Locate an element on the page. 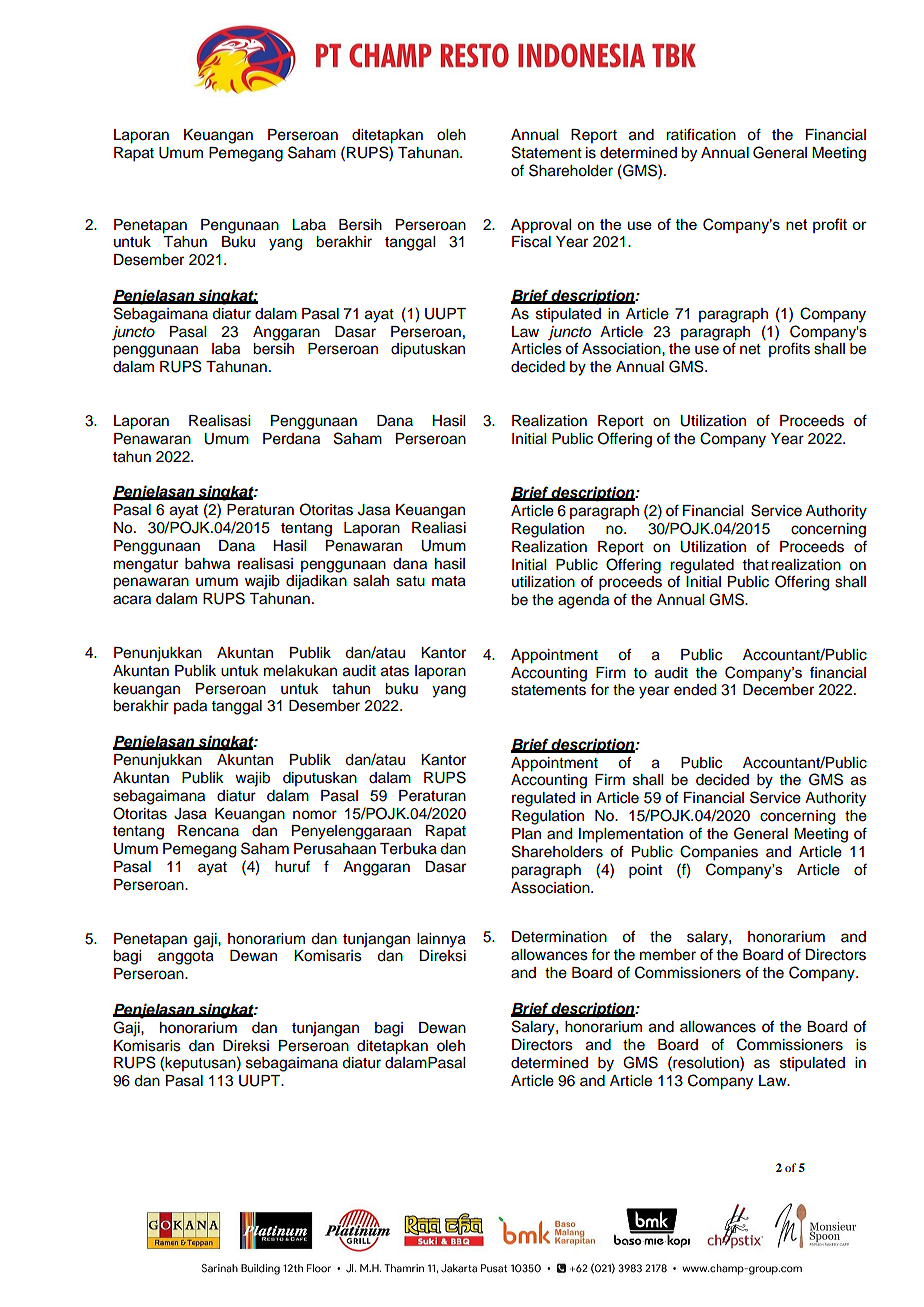  Determination is located at coordinates (559, 937).
